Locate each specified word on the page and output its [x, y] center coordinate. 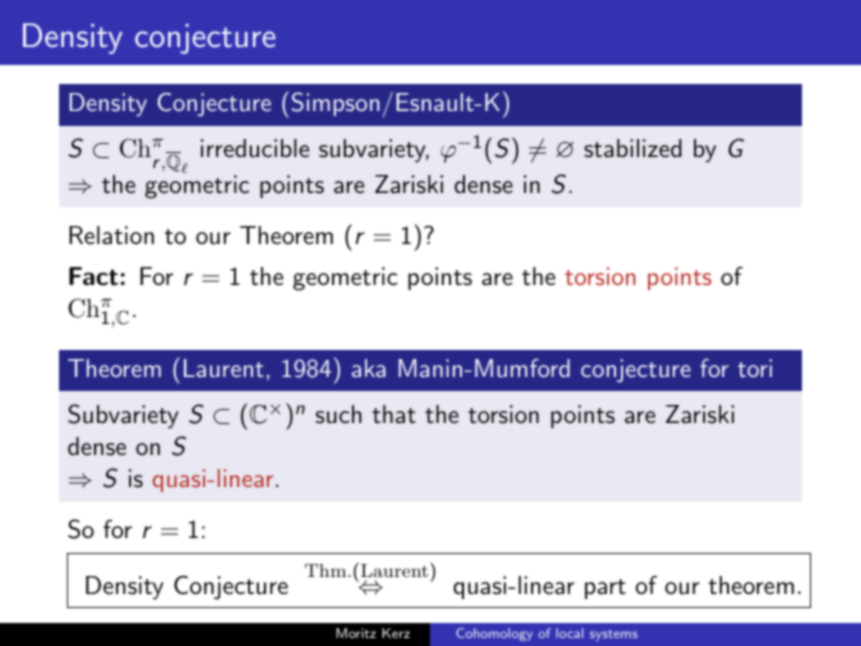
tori [755, 368]
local [569, 633]
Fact [93, 276]
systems [614, 635]
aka [369, 368]
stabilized [633, 148]
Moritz [356, 633]
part [605, 589]
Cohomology [494, 634]
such [339, 414]
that [394, 414]
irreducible [255, 148]
